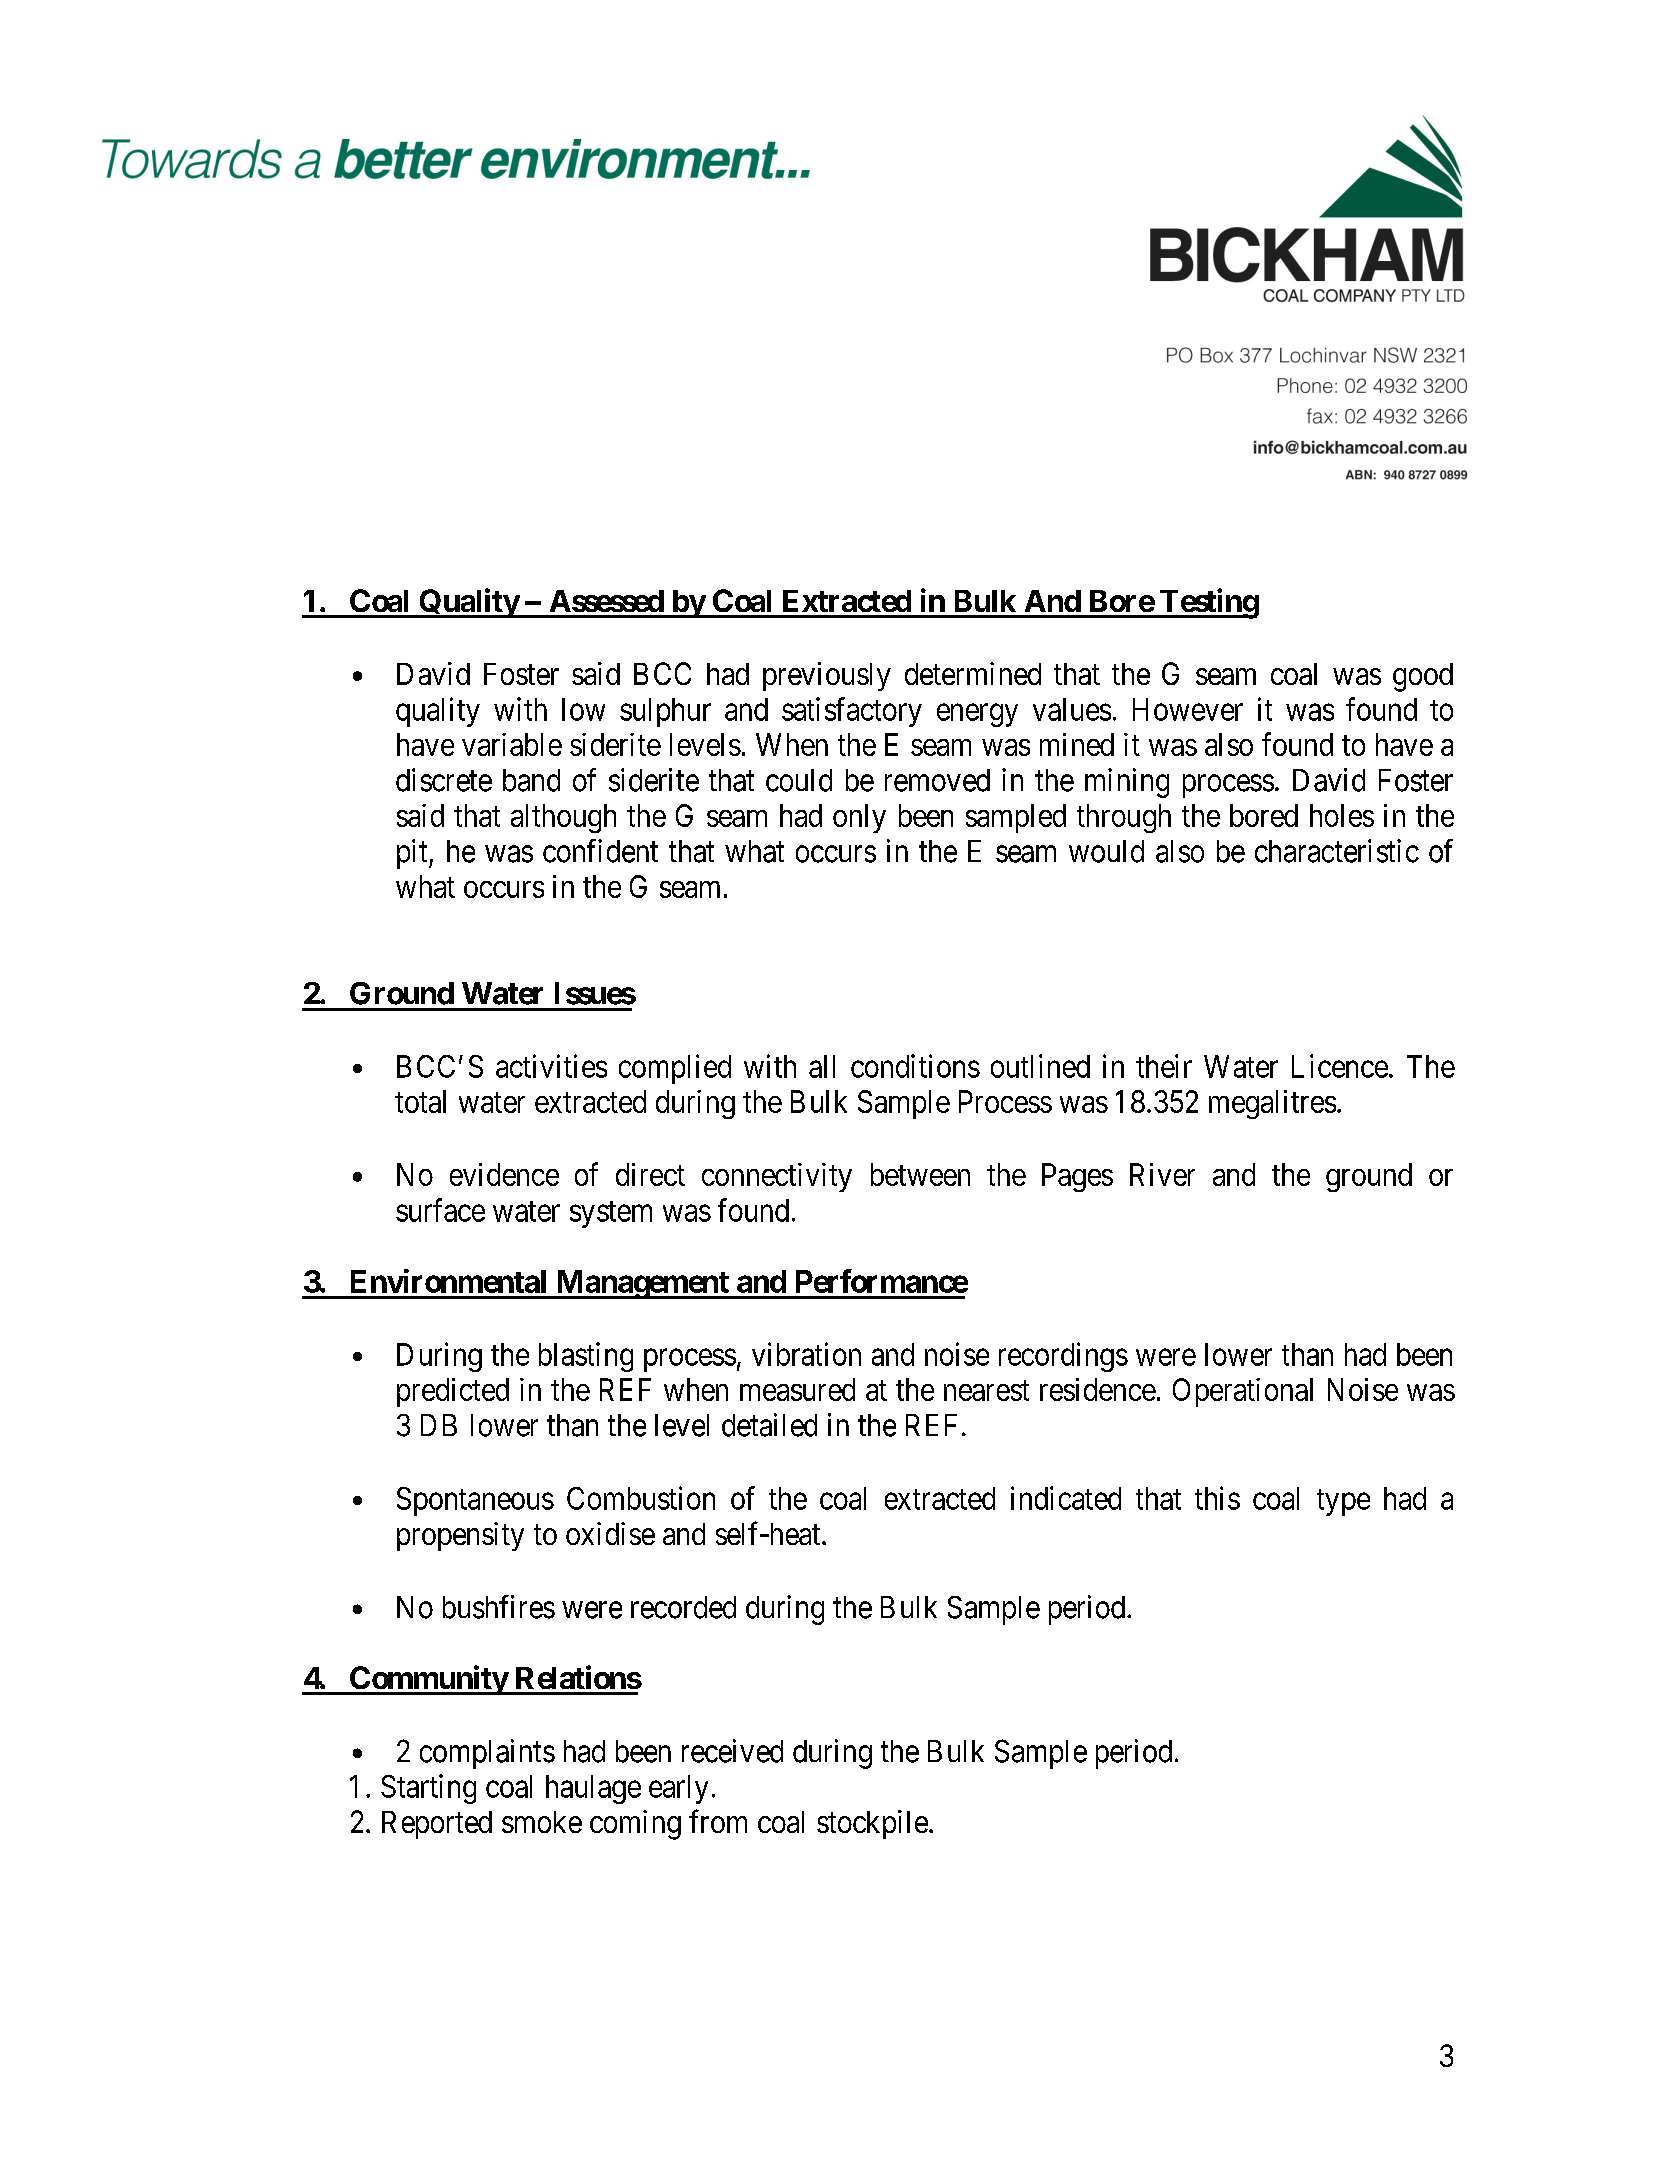 The width and height of the image is (1673, 2165). What do you see at coordinates (611, 1214) in the image?
I see `system` at bounding box center [611, 1214].
